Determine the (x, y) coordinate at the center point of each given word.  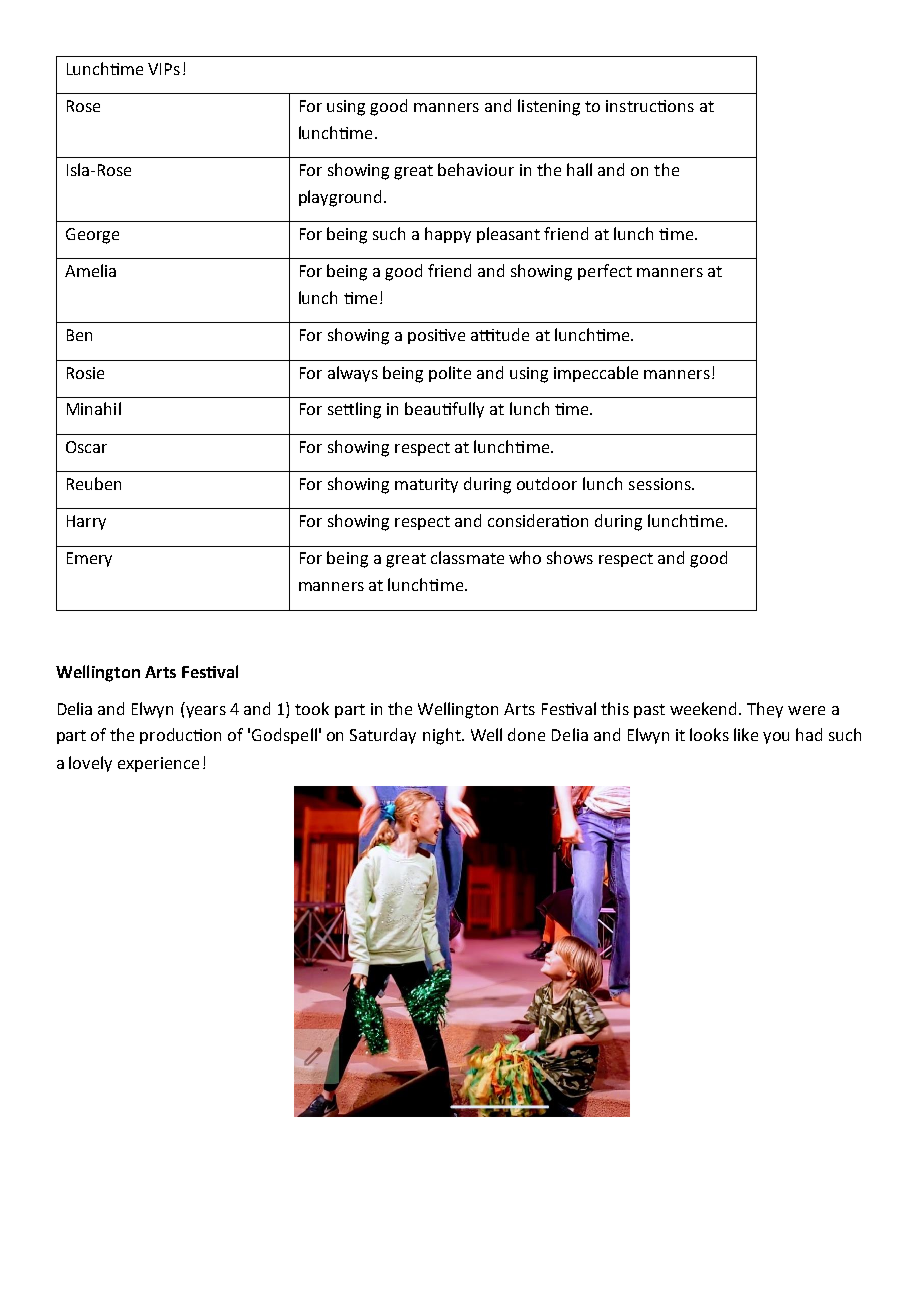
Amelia (90, 270)
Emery (89, 559)
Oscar (86, 447)
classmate (467, 557)
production (180, 736)
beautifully (444, 410)
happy (448, 235)
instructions (650, 106)
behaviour (476, 169)
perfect (605, 272)
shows (570, 557)
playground (342, 198)
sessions (661, 484)
